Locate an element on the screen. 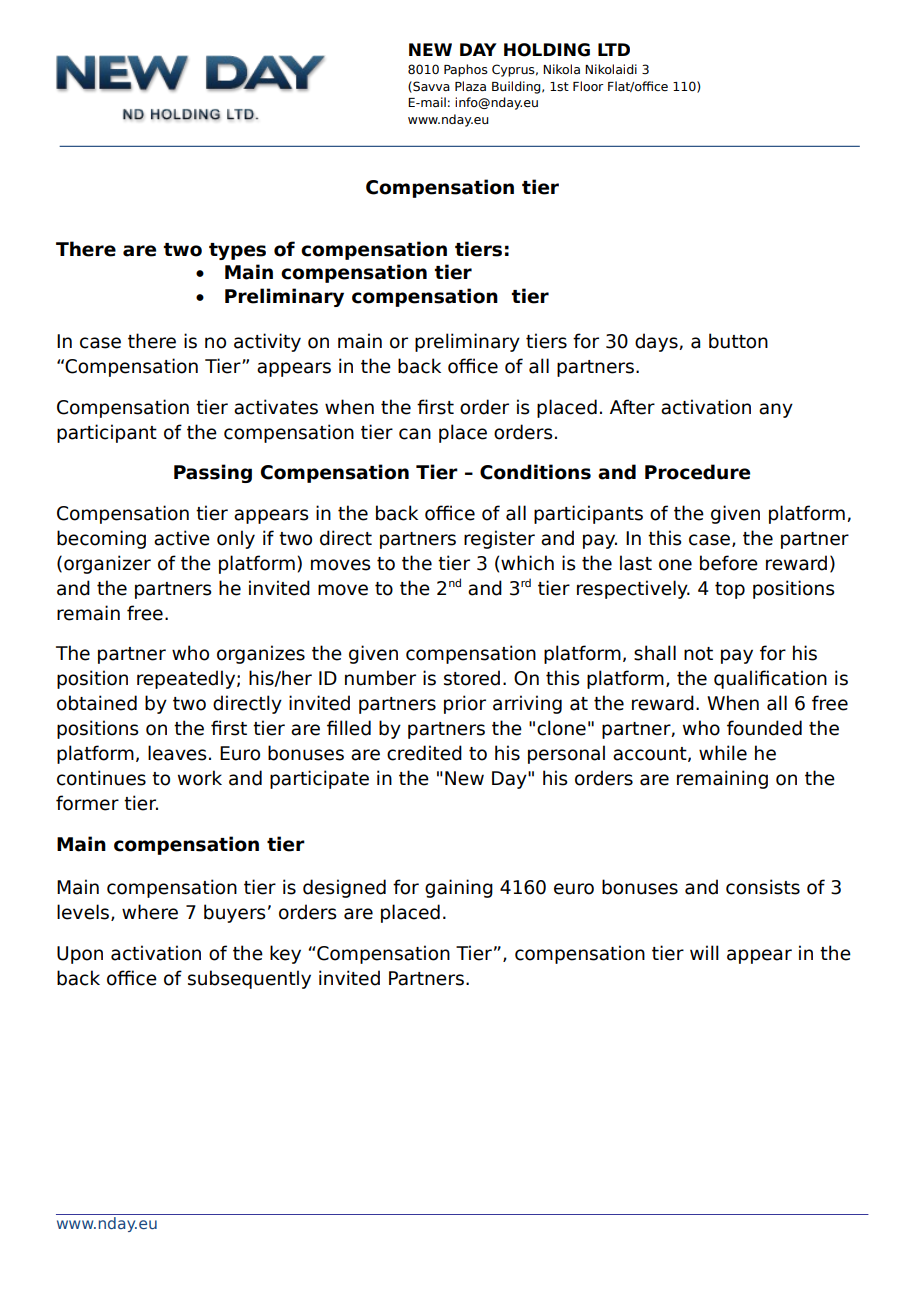 The image size is (924, 1308). can is located at coordinates (415, 434).
